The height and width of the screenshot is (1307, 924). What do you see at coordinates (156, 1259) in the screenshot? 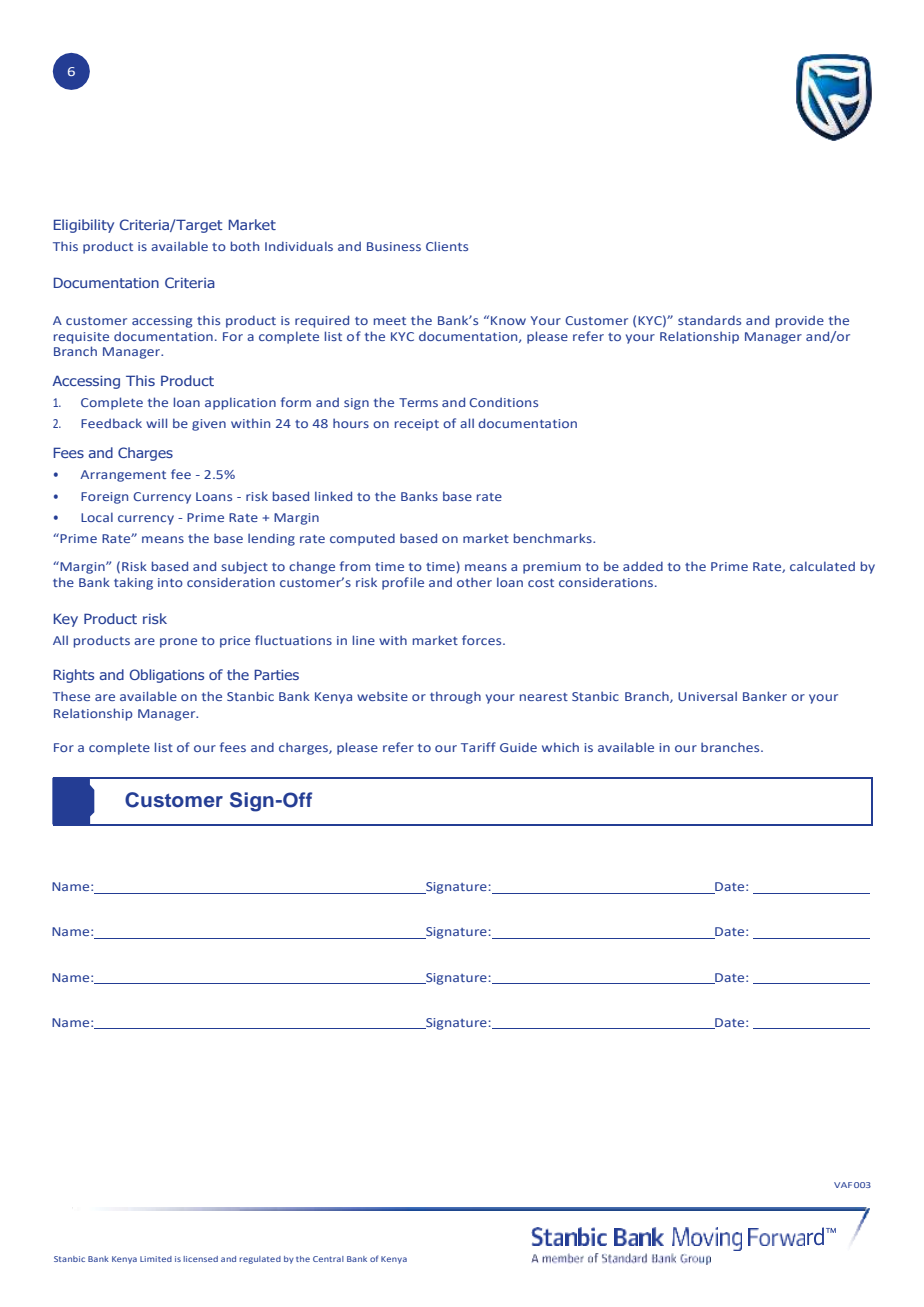
I see `Limited` at bounding box center [156, 1259].
